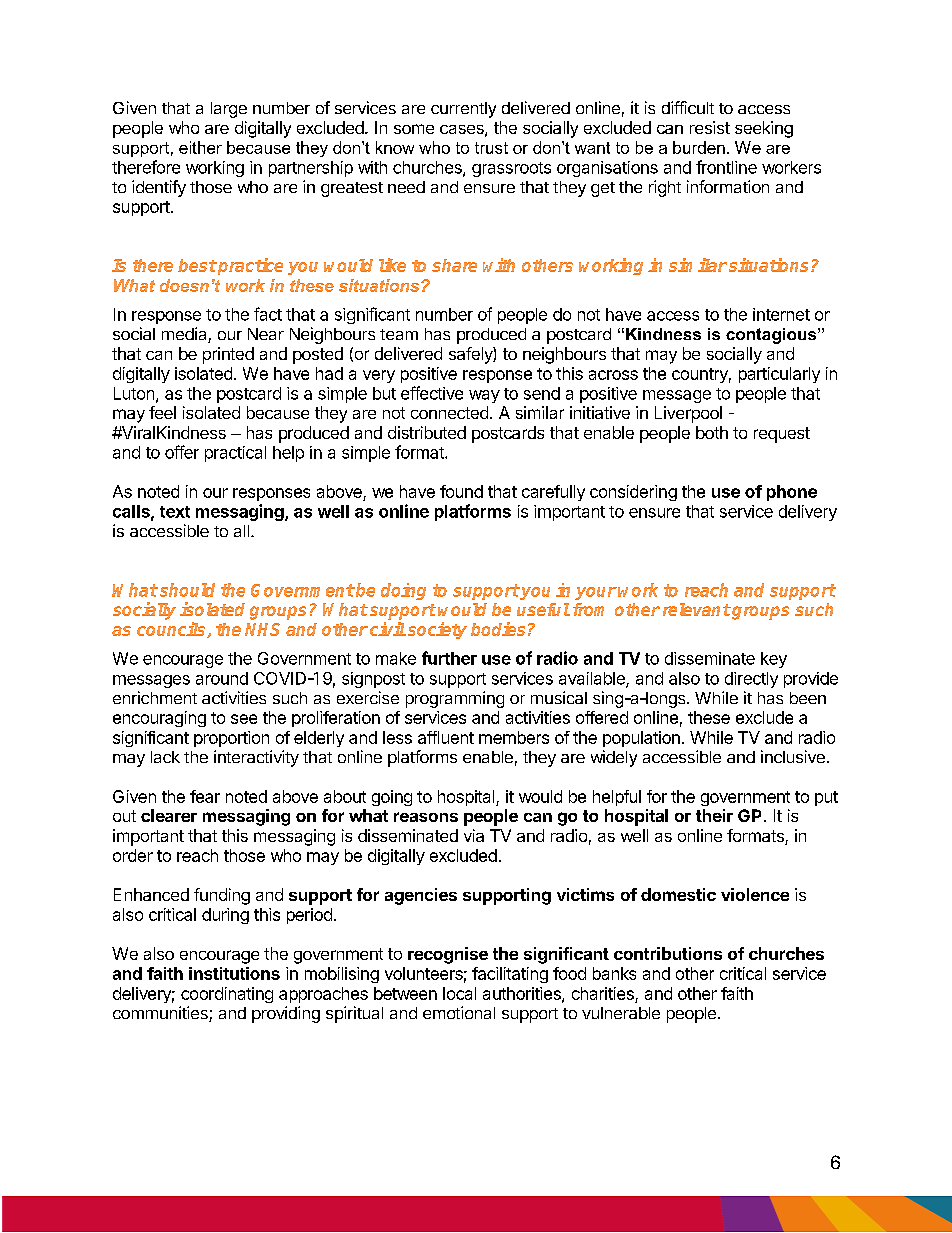 The height and width of the image is (1233, 952). I want to click on around, so click(222, 678).
